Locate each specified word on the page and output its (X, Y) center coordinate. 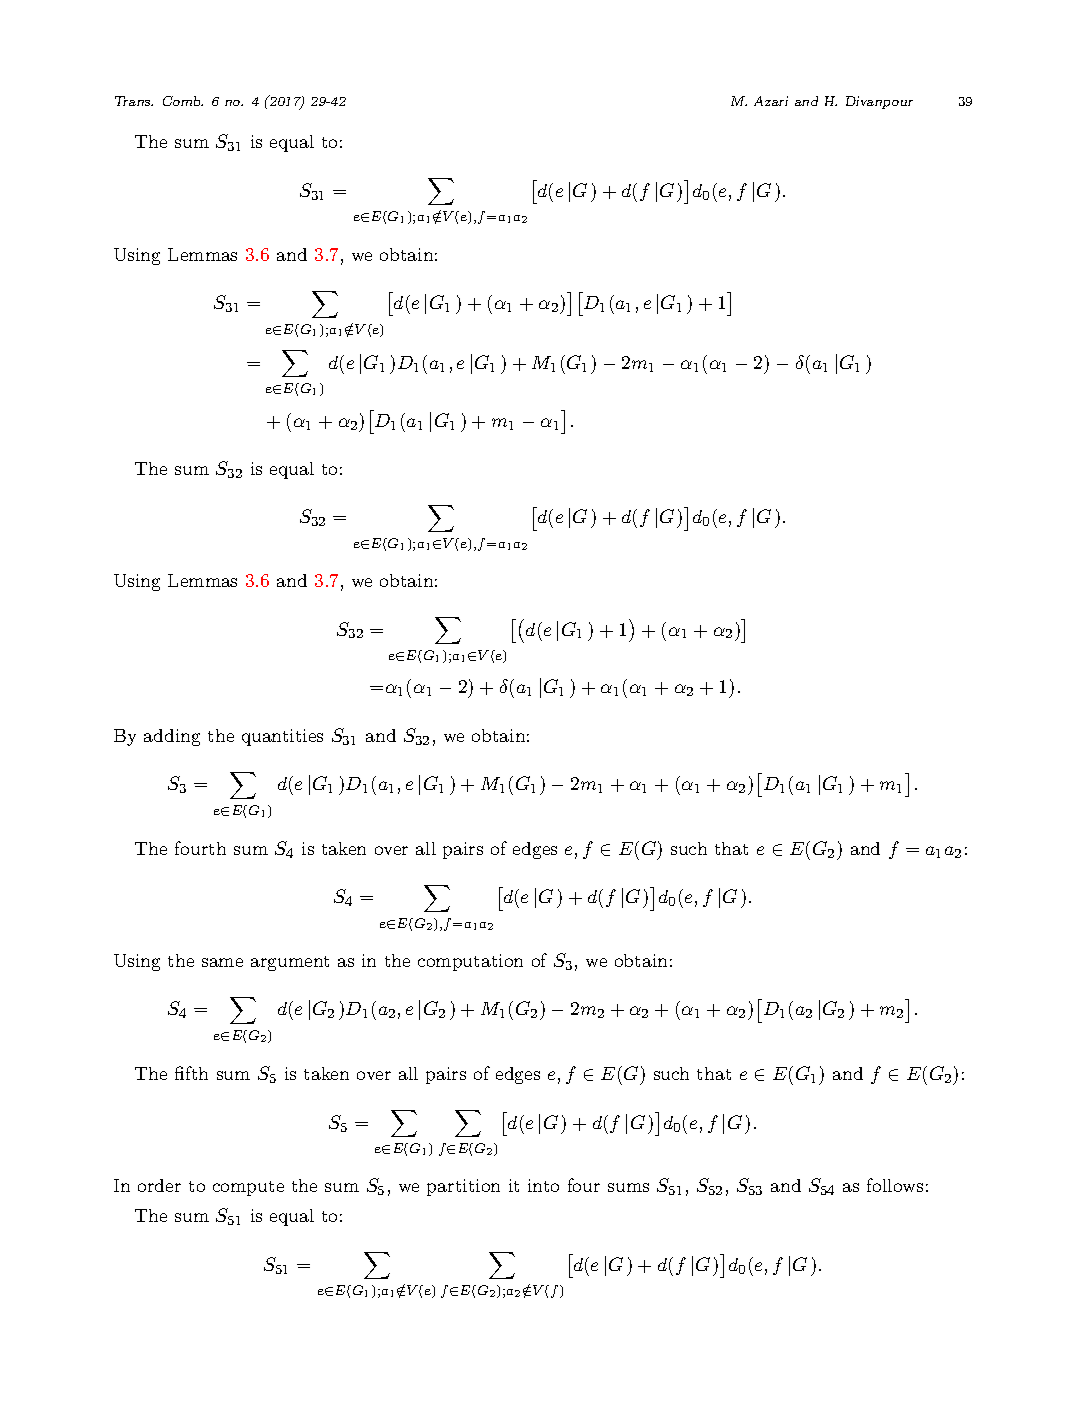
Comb (183, 101)
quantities (282, 737)
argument (290, 963)
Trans (134, 101)
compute (248, 1188)
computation (470, 962)
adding (172, 737)
